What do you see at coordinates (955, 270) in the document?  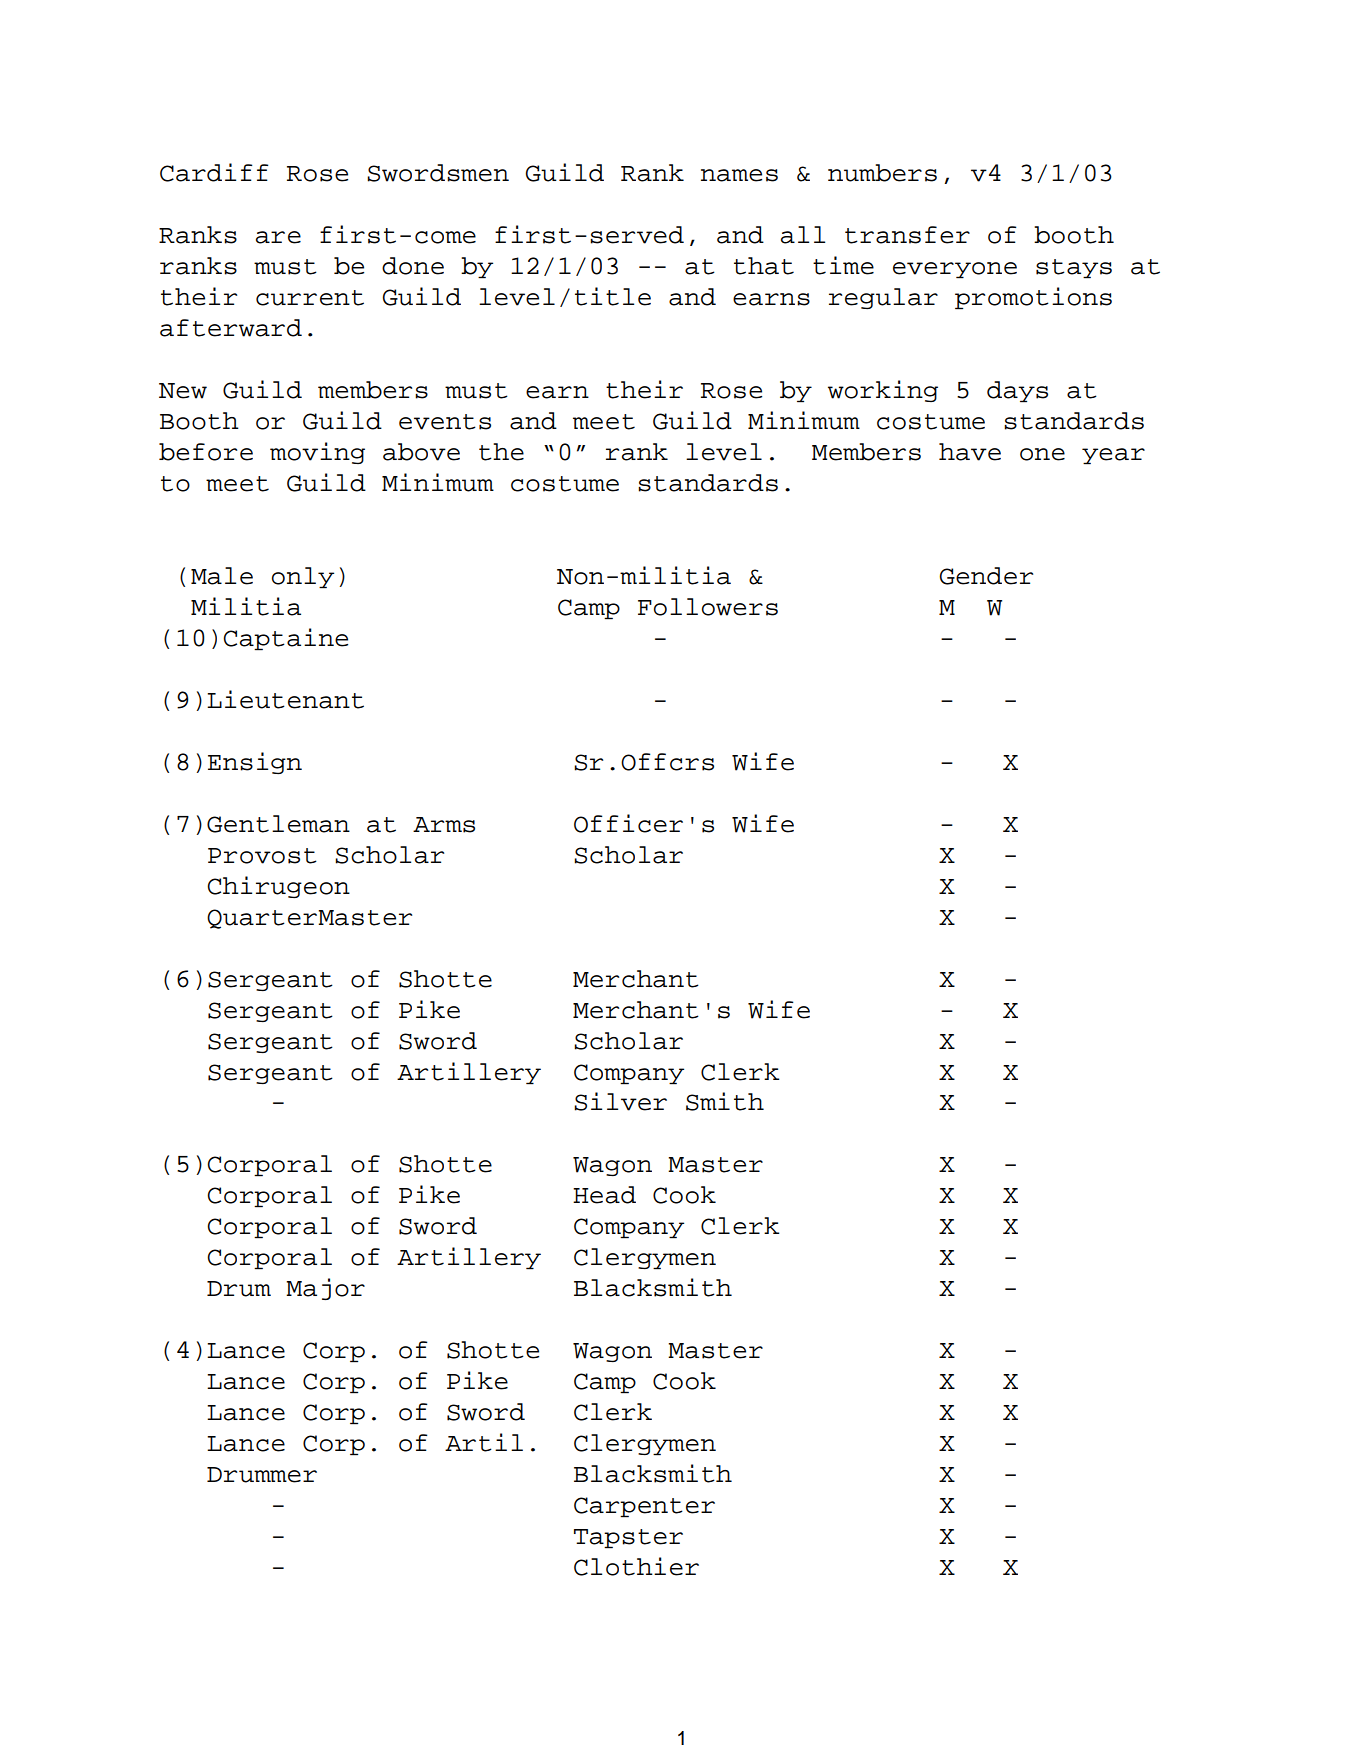 I see `everyone` at bounding box center [955, 270].
